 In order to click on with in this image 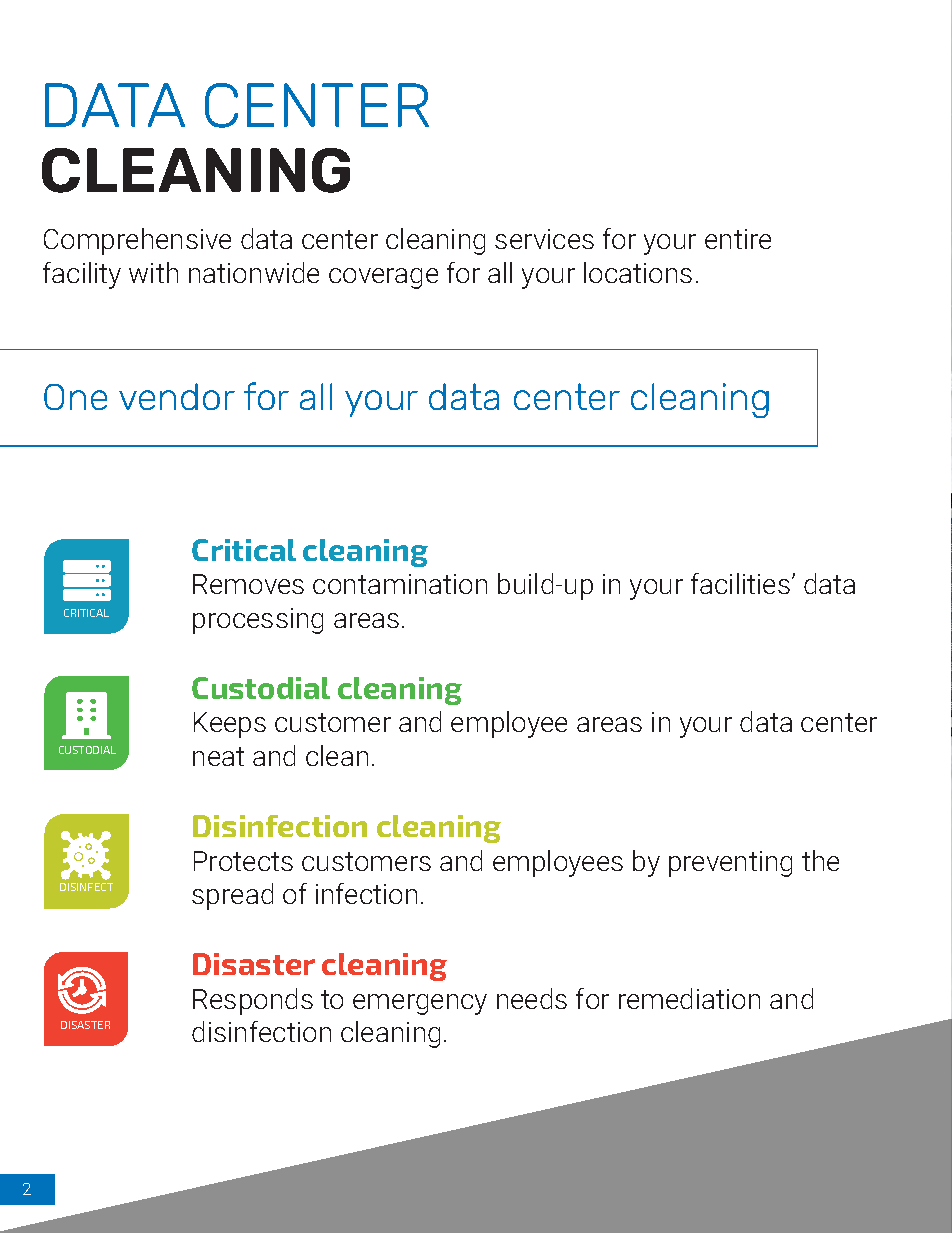, I will do `click(153, 272)`.
